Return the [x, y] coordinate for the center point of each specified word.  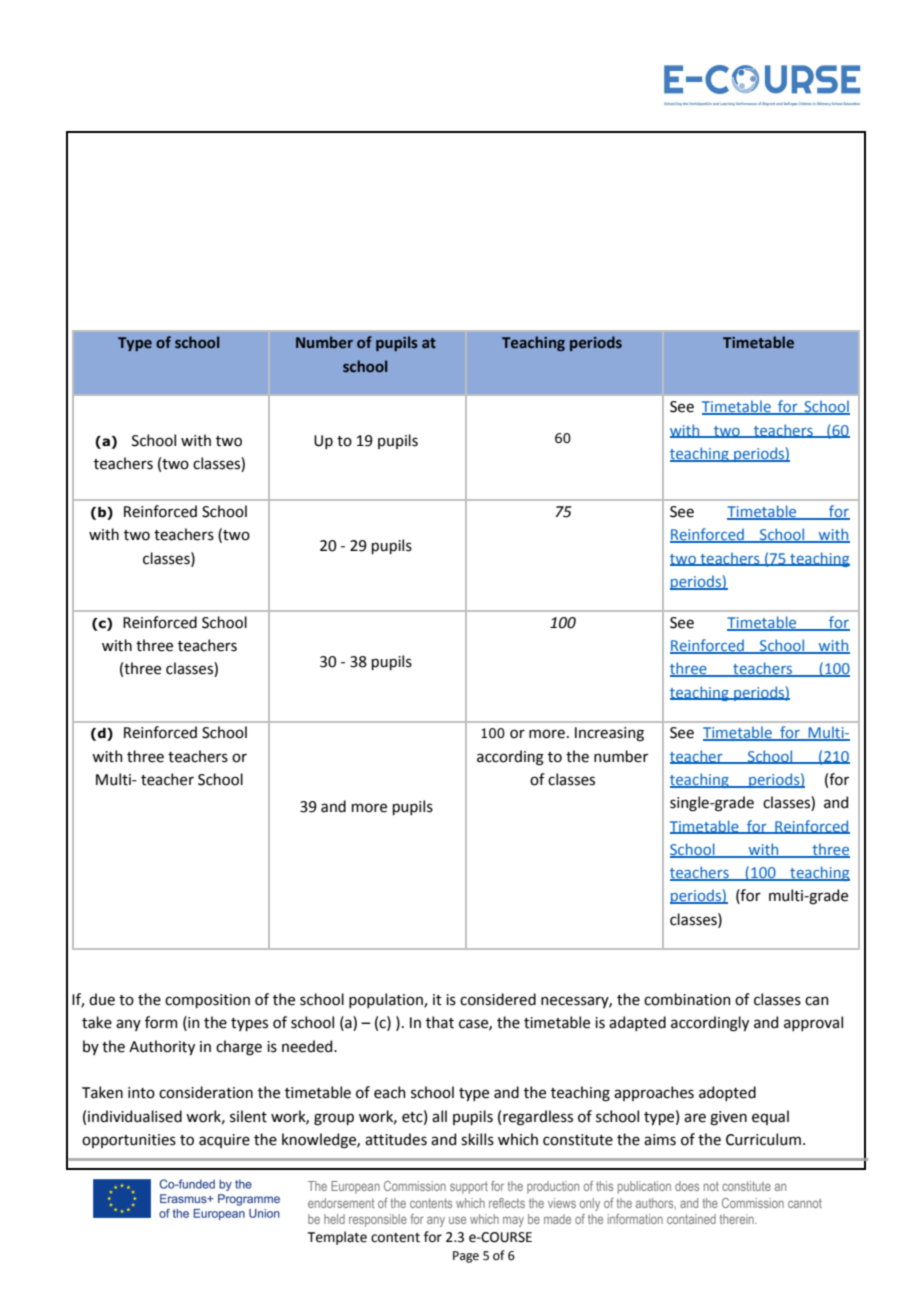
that [440, 1022]
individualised [135, 1116]
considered [498, 999]
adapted [637, 1023]
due [102, 999]
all [439, 1116]
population [387, 1000]
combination [687, 999]
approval [813, 1023]
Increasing [609, 734]
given [728, 1118]
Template [337, 1238]
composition [207, 1001]
